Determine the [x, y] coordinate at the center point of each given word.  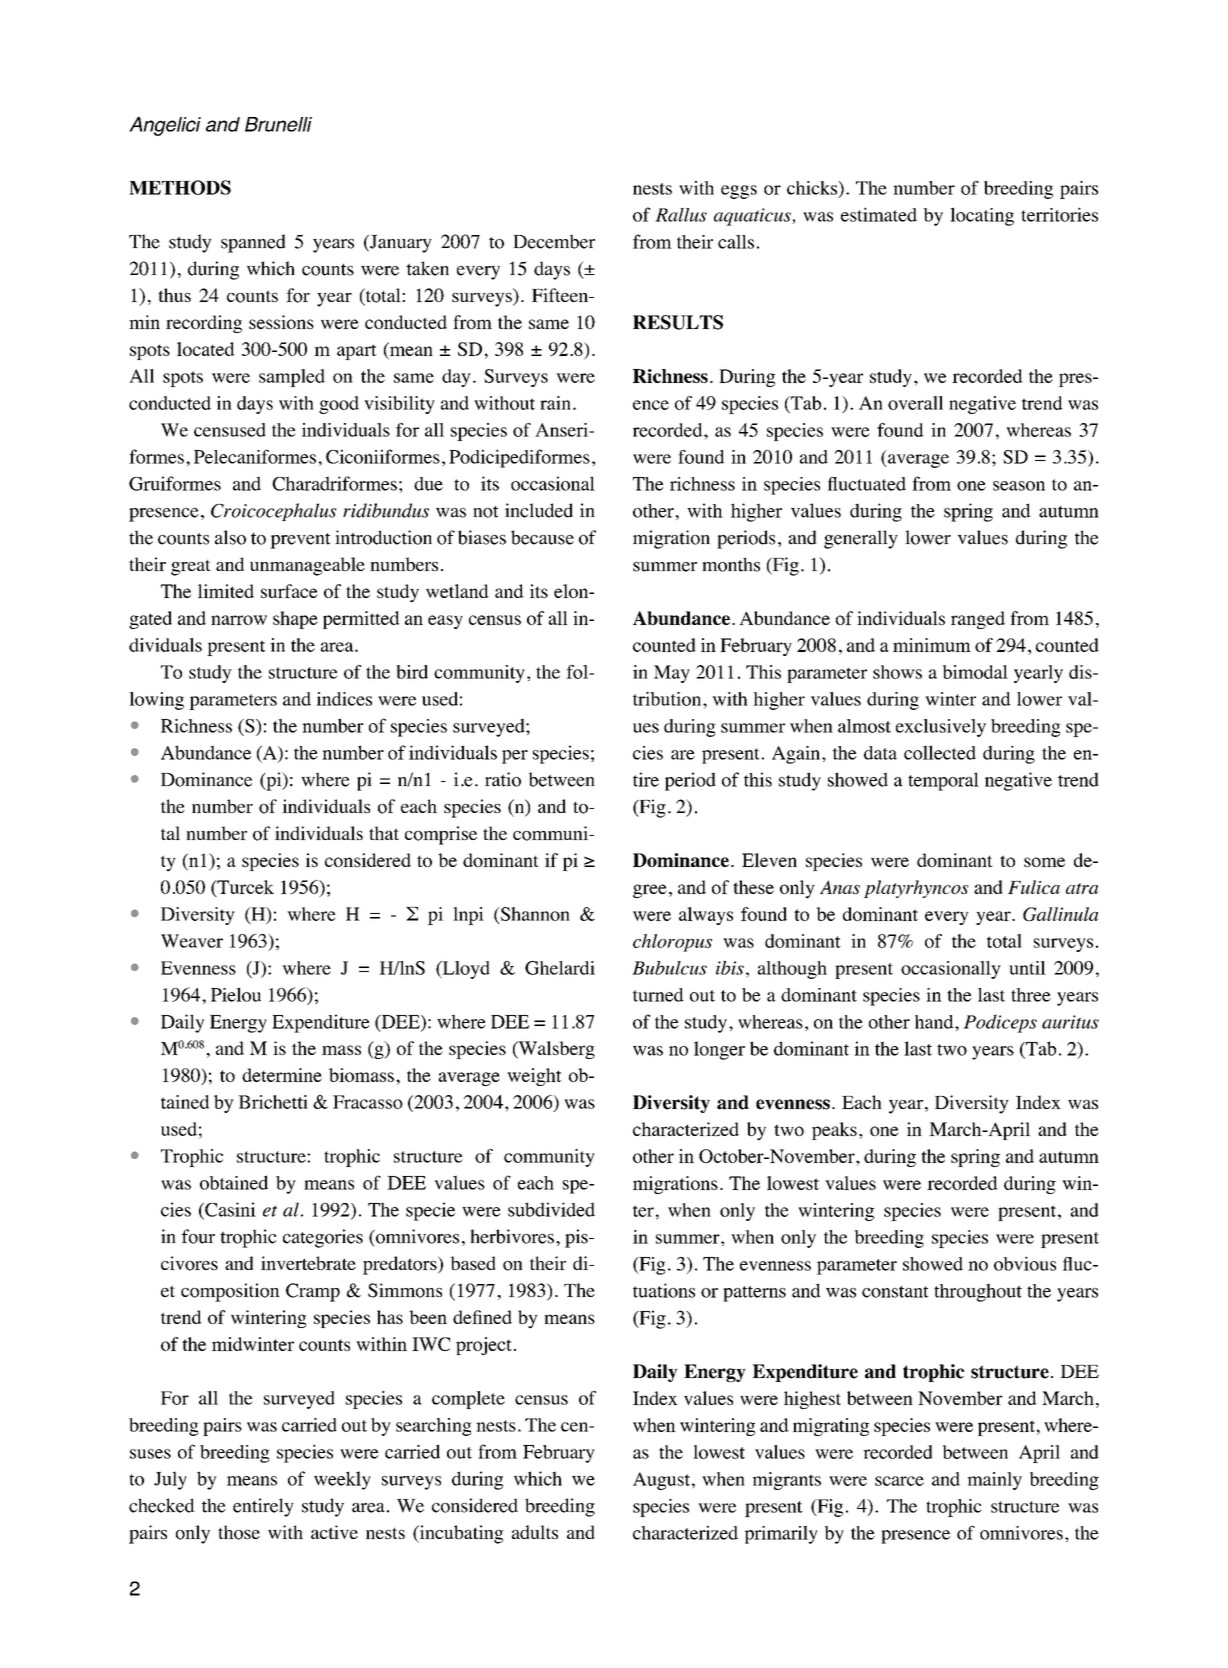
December [554, 241]
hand [935, 1022]
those [239, 1532]
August [661, 1481]
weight [534, 1077]
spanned [253, 243]
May [672, 674]
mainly [994, 1481]
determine [282, 1075]
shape [295, 620]
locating [982, 216]
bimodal [975, 672]
